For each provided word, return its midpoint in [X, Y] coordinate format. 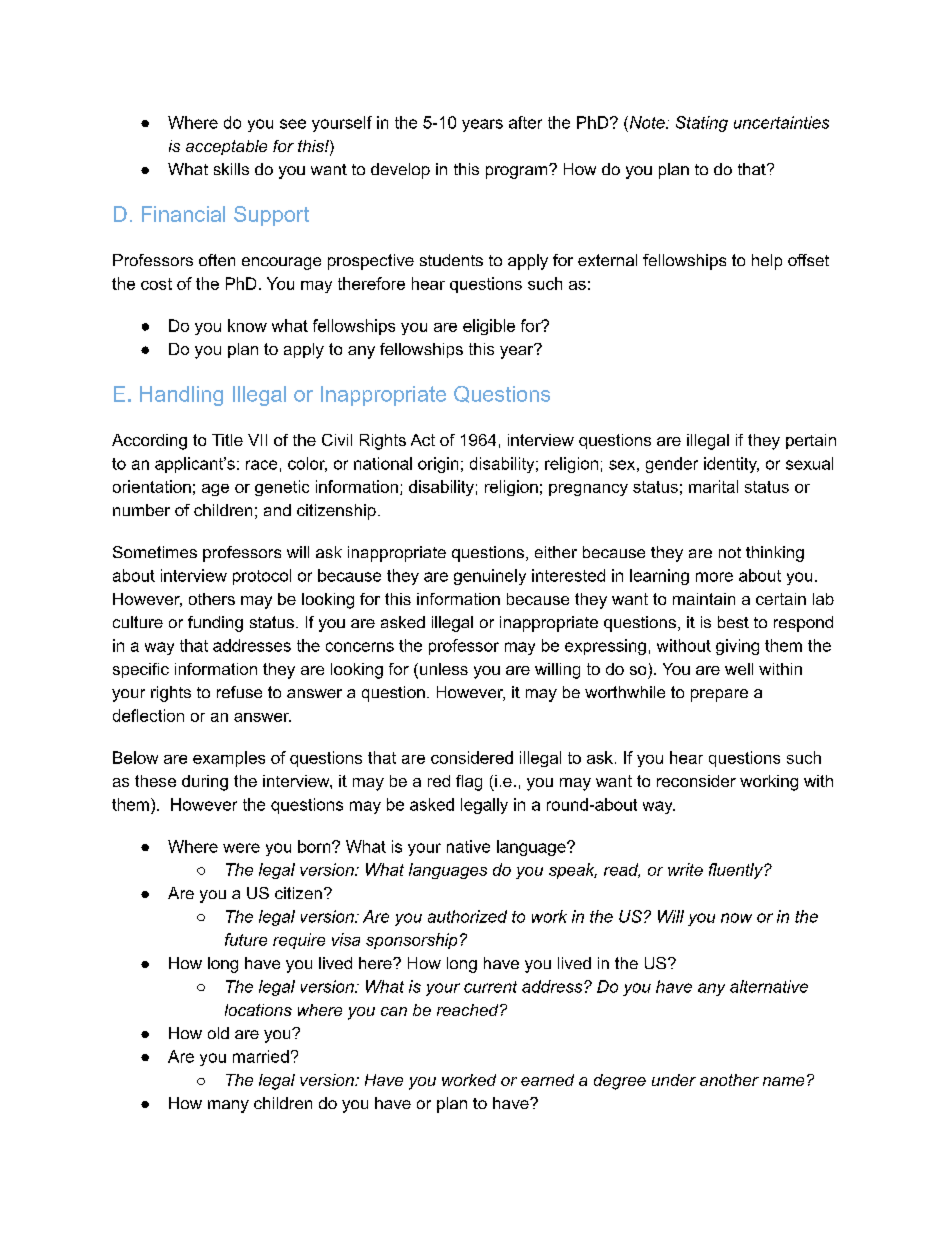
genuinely [490, 577]
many [228, 1106]
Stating [702, 124]
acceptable [226, 147]
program [518, 172]
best [733, 622]
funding [215, 624]
